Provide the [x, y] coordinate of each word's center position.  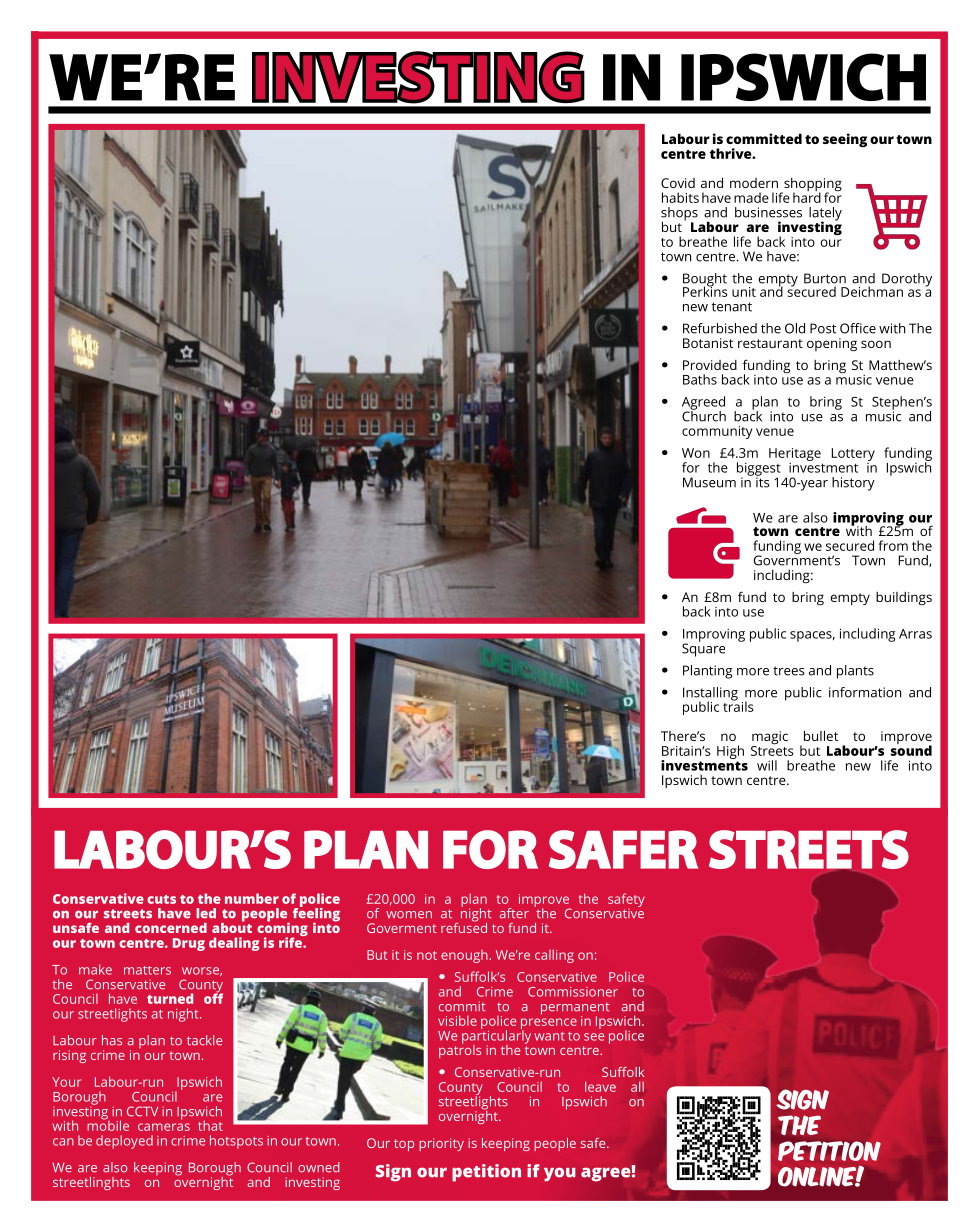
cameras [164, 1127]
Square [703, 649]
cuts [161, 899]
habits [680, 197]
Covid [678, 183]
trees [789, 671]
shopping [812, 186]
